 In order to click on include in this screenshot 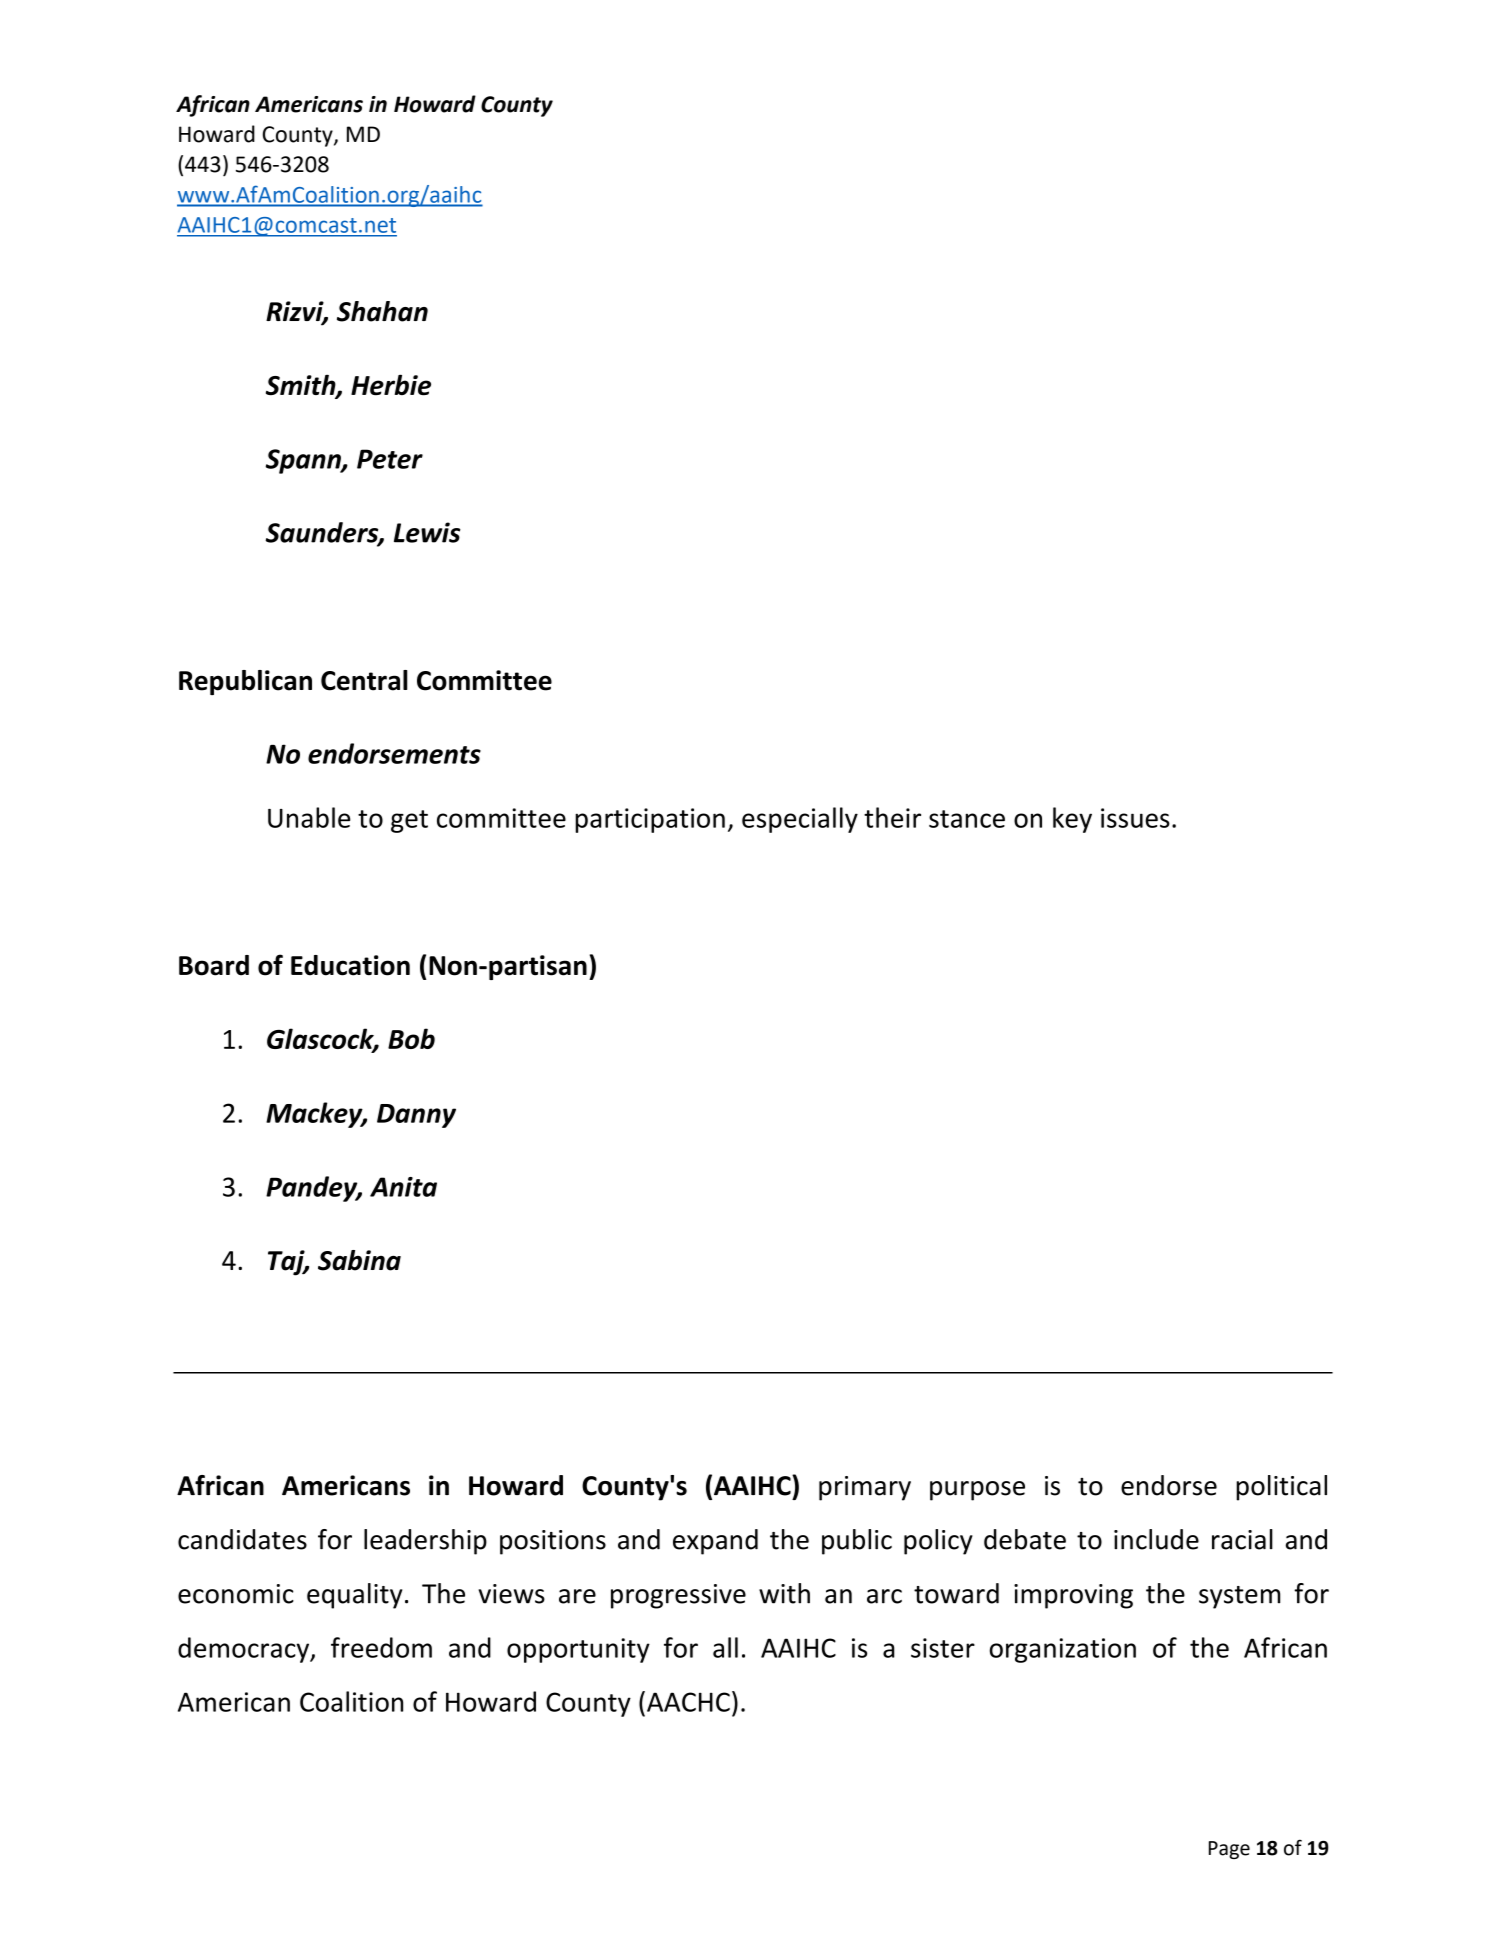, I will do `click(1156, 1539)`.
